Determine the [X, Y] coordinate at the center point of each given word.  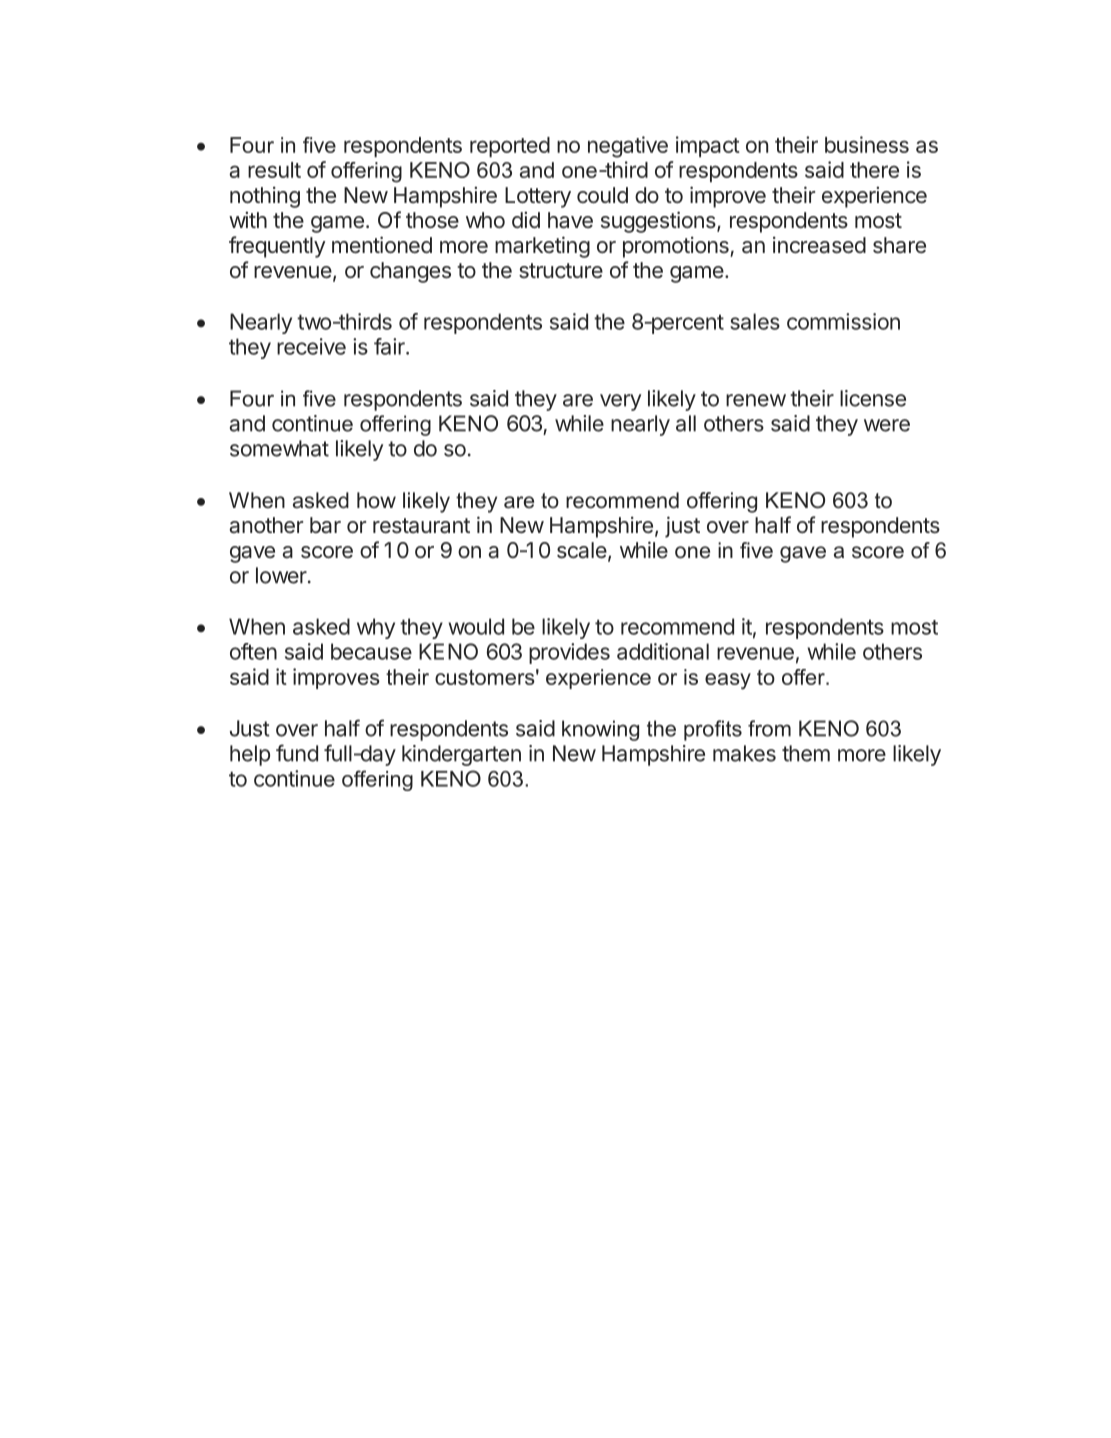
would [476, 626]
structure [561, 270]
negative [628, 147]
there [874, 170]
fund [297, 753]
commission [843, 321]
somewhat [279, 448]
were [887, 425]
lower [282, 575]
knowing [600, 730]
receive [311, 346]
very [620, 402]
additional [663, 651]
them [806, 753]
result [274, 170]
